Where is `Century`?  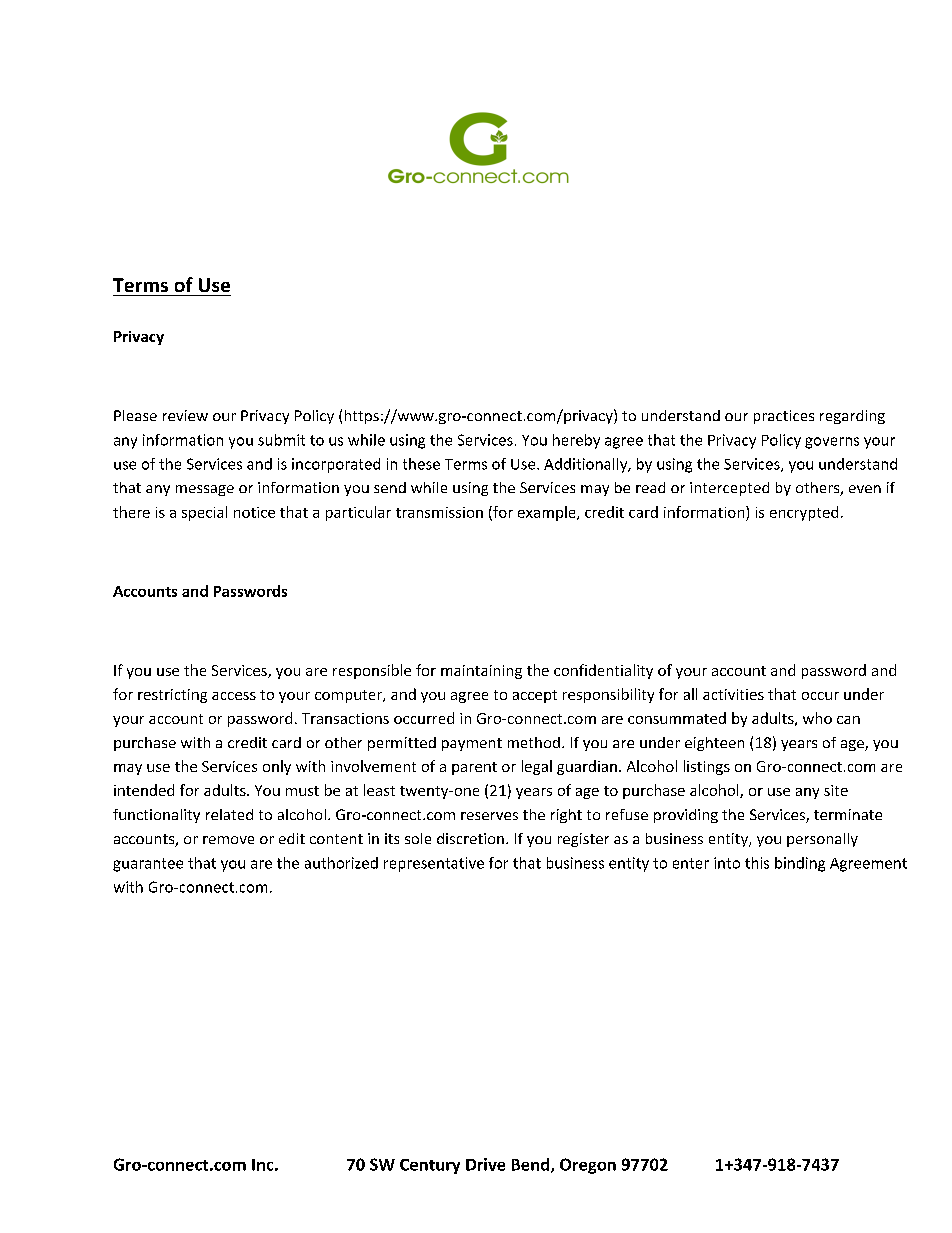 Century is located at coordinates (430, 1166).
